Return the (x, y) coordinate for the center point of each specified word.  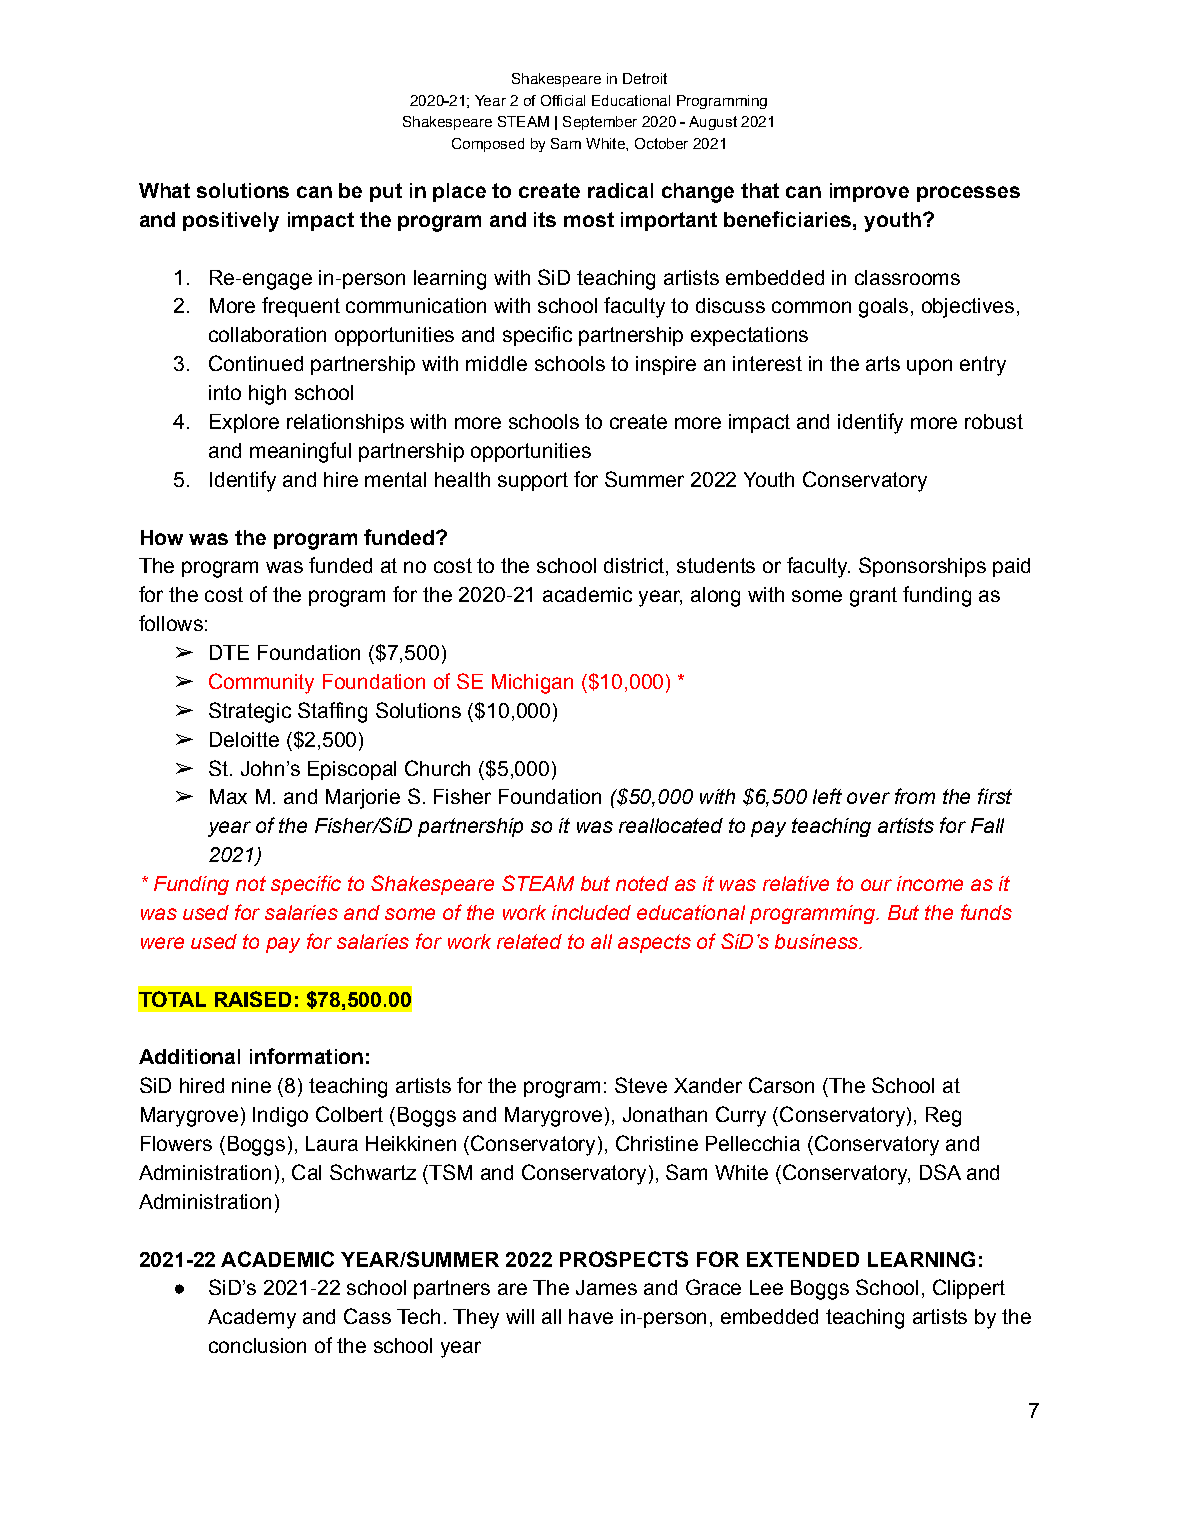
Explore (244, 423)
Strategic (250, 712)
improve (869, 192)
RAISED (253, 999)
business (817, 941)
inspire (666, 365)
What (164, 190)
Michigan (532, 684)
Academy (252, 1319)
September (600, 123)
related (529, 941)
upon (929, 367)
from (915, 796)
